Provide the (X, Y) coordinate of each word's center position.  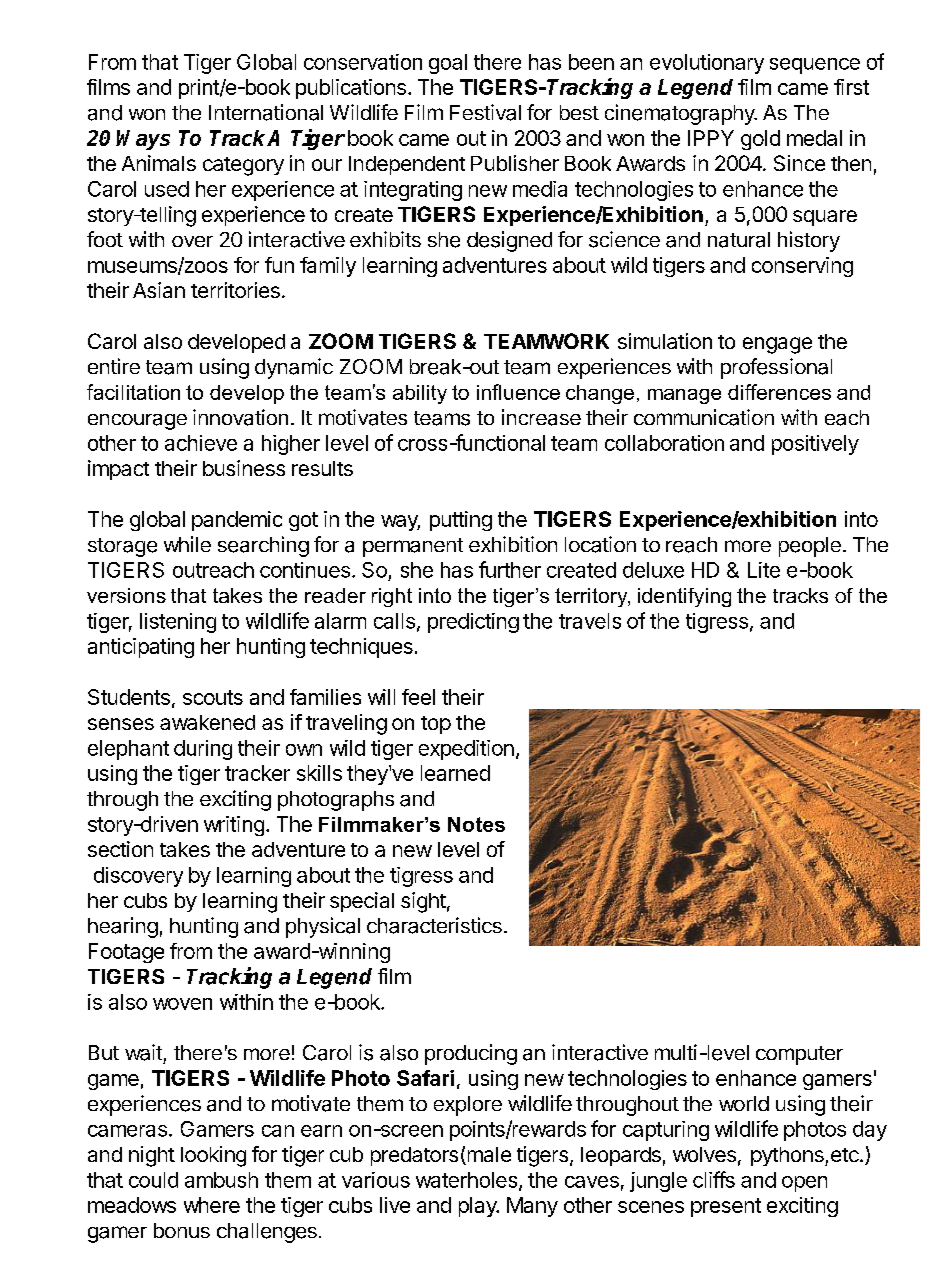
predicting (473, 623)
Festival (485, 112)
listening (178, 623)
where (212, 1205)
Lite (764, 570)
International (266, 112)
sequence (815, 66)
